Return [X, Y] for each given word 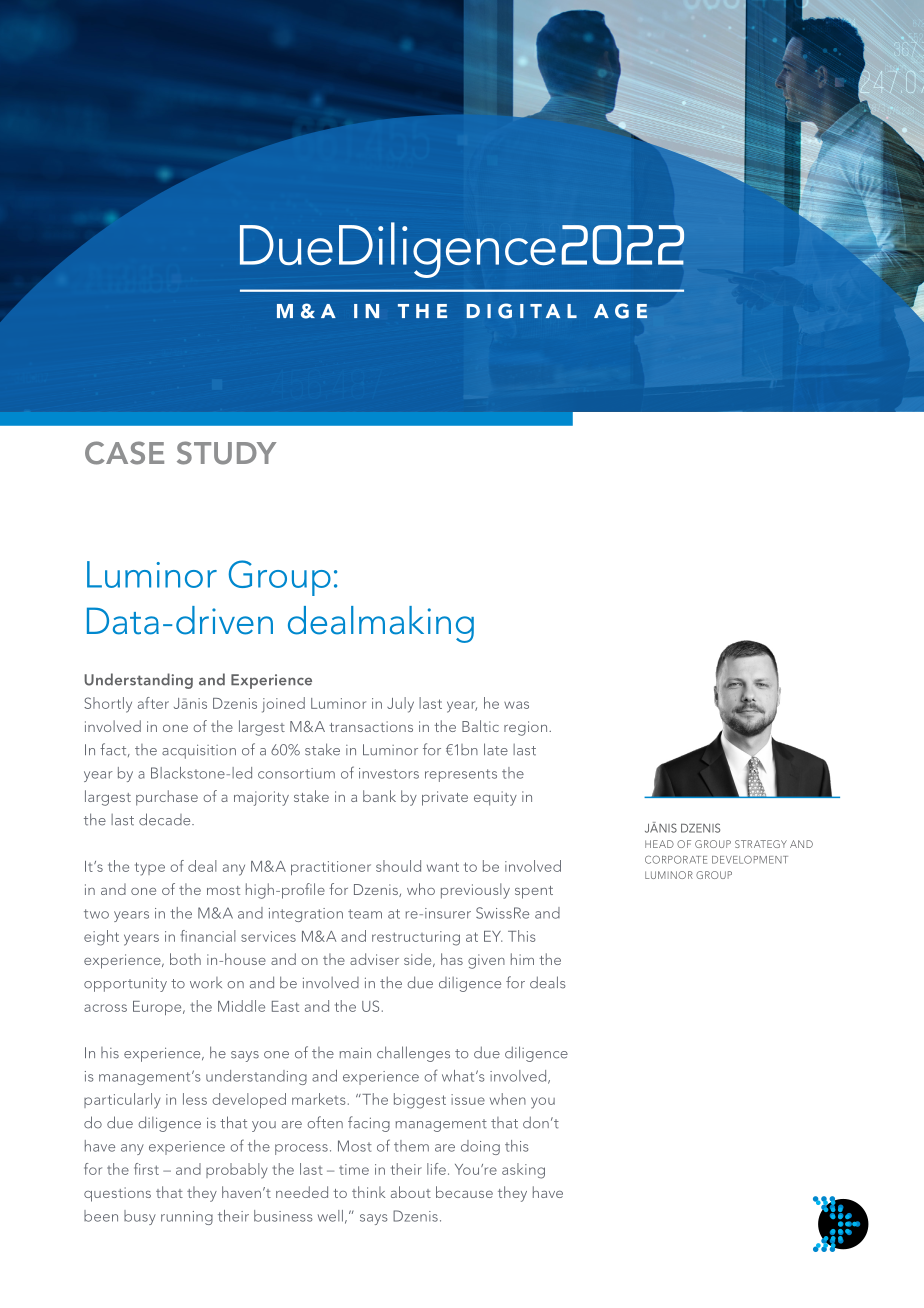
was [516, 705]
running [187, 1218]
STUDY [226, 453]
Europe [158, 1008]
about [411, 1192]
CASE [124, 453]
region [527, 728]
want [443, 867]
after [153, 703]
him [522, 959]
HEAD [659, 844]
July [400, 705]
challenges [413, 1054]
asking [523, 1171]
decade [166, 819]
